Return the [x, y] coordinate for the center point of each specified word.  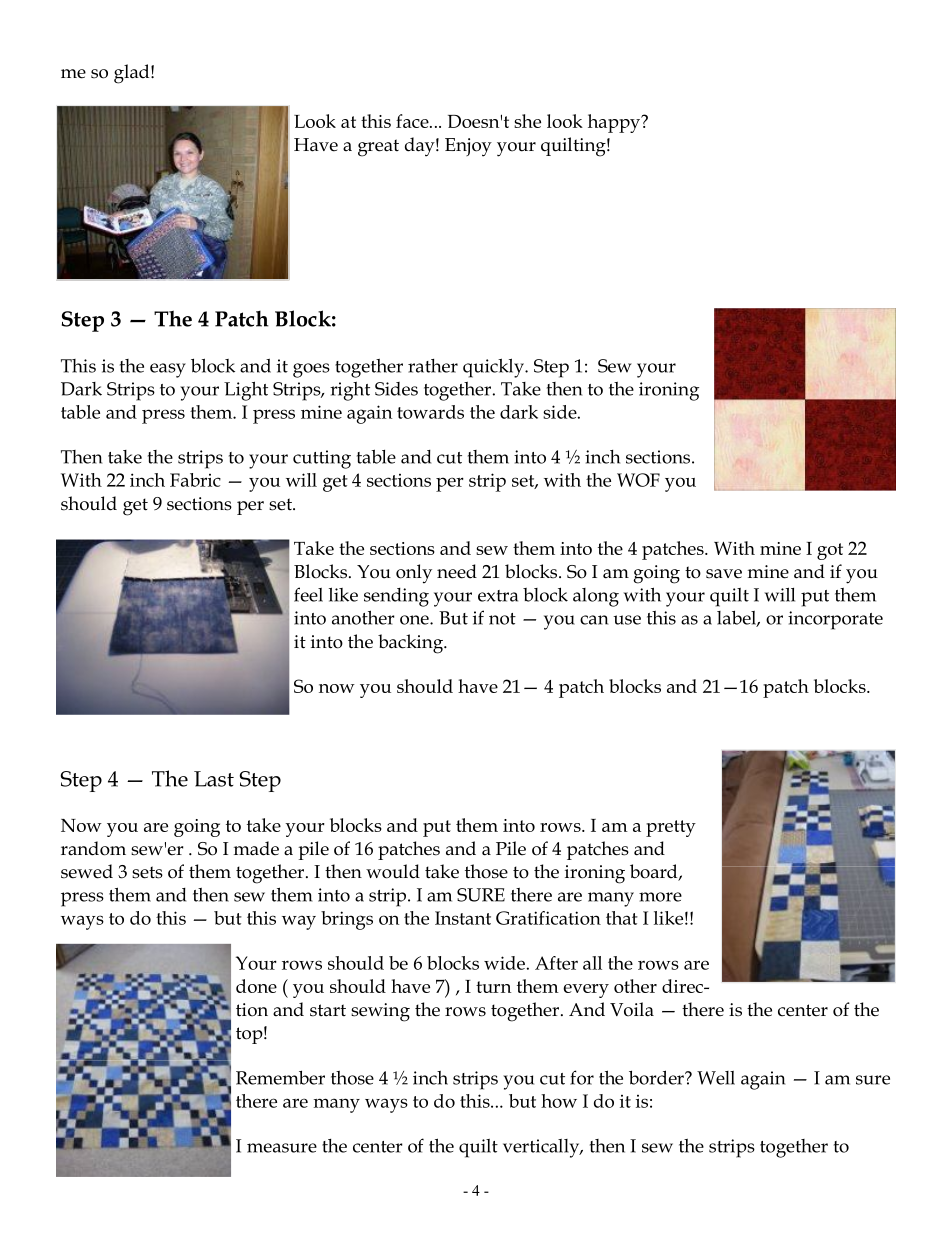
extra [498, 596]
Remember [280, 1077]
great [378, 148]
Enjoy [468, 147]
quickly [494, 368]
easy [168, 370]
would [393, 871]
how [559, 1101]
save [724, 574]
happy [615, 123]
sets [147, 872]
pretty [671, 828]
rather [433, 366]
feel [308, 594]
